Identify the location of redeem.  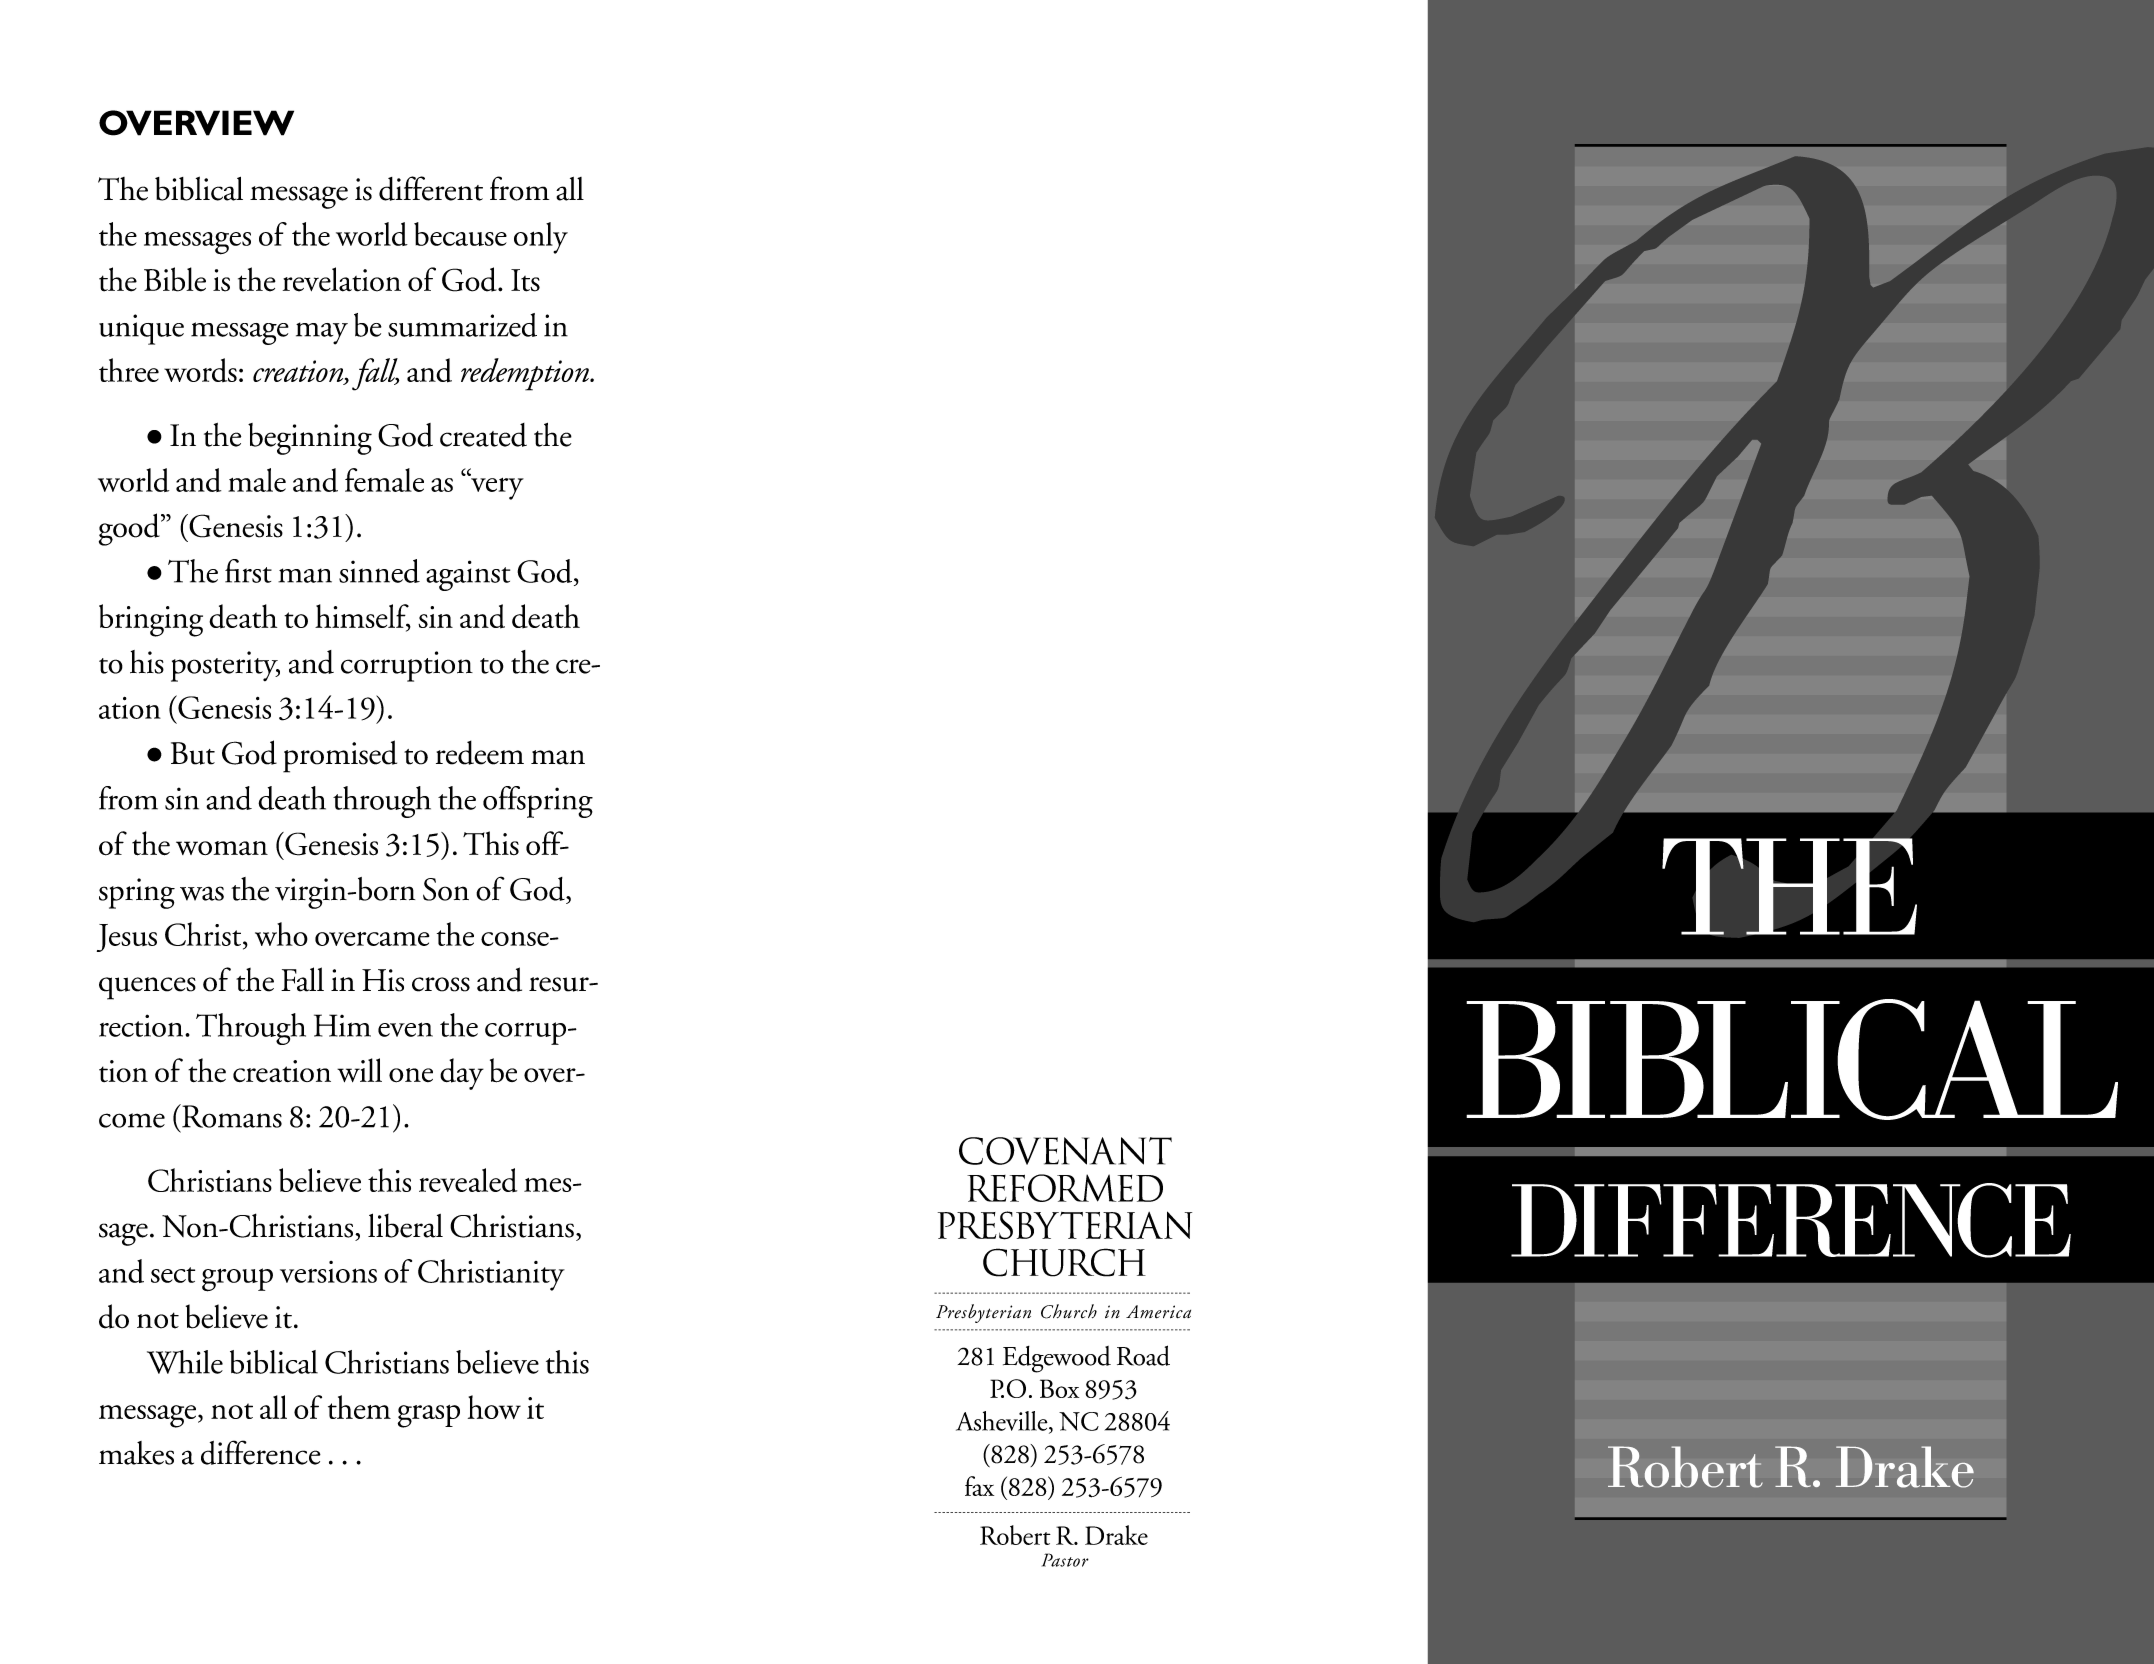
(480, 752).
